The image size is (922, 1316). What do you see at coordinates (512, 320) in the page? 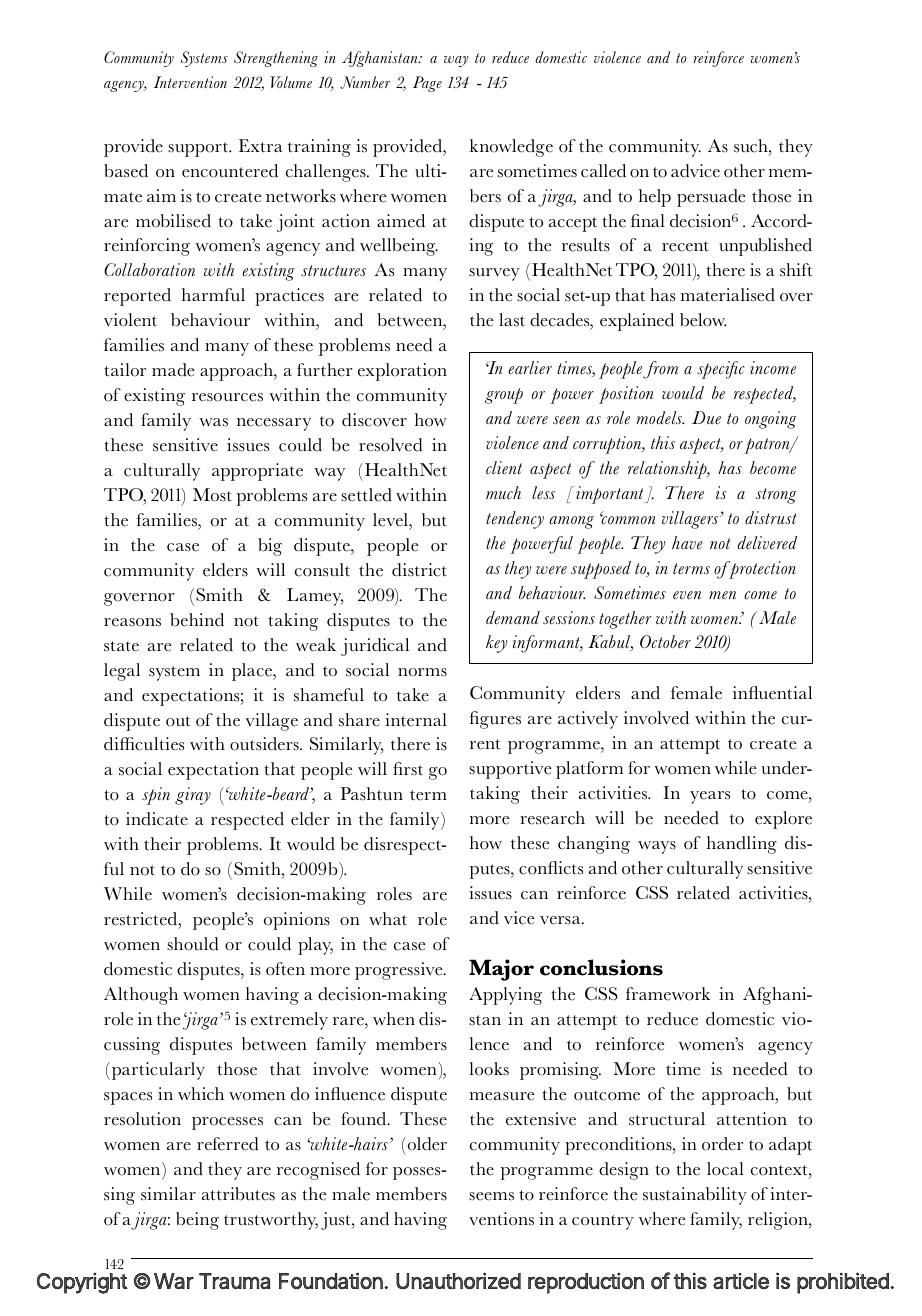
I see `last` at bounding box center [512, 320].
